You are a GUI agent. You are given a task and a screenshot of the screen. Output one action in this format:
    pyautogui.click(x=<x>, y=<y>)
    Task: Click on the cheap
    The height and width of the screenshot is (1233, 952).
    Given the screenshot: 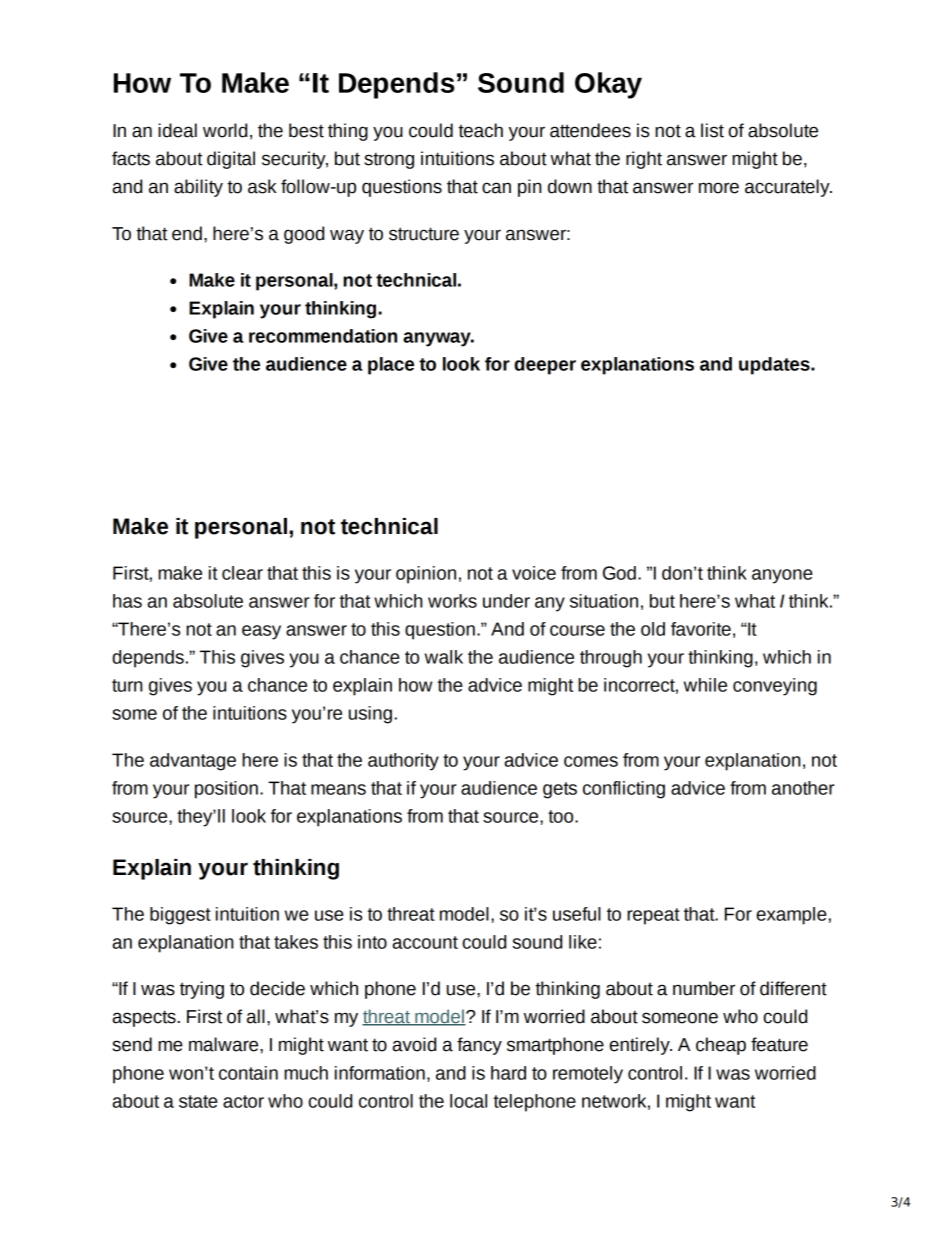 What is the action you would take?
    pyautogui.click(x=721, y=1046)
